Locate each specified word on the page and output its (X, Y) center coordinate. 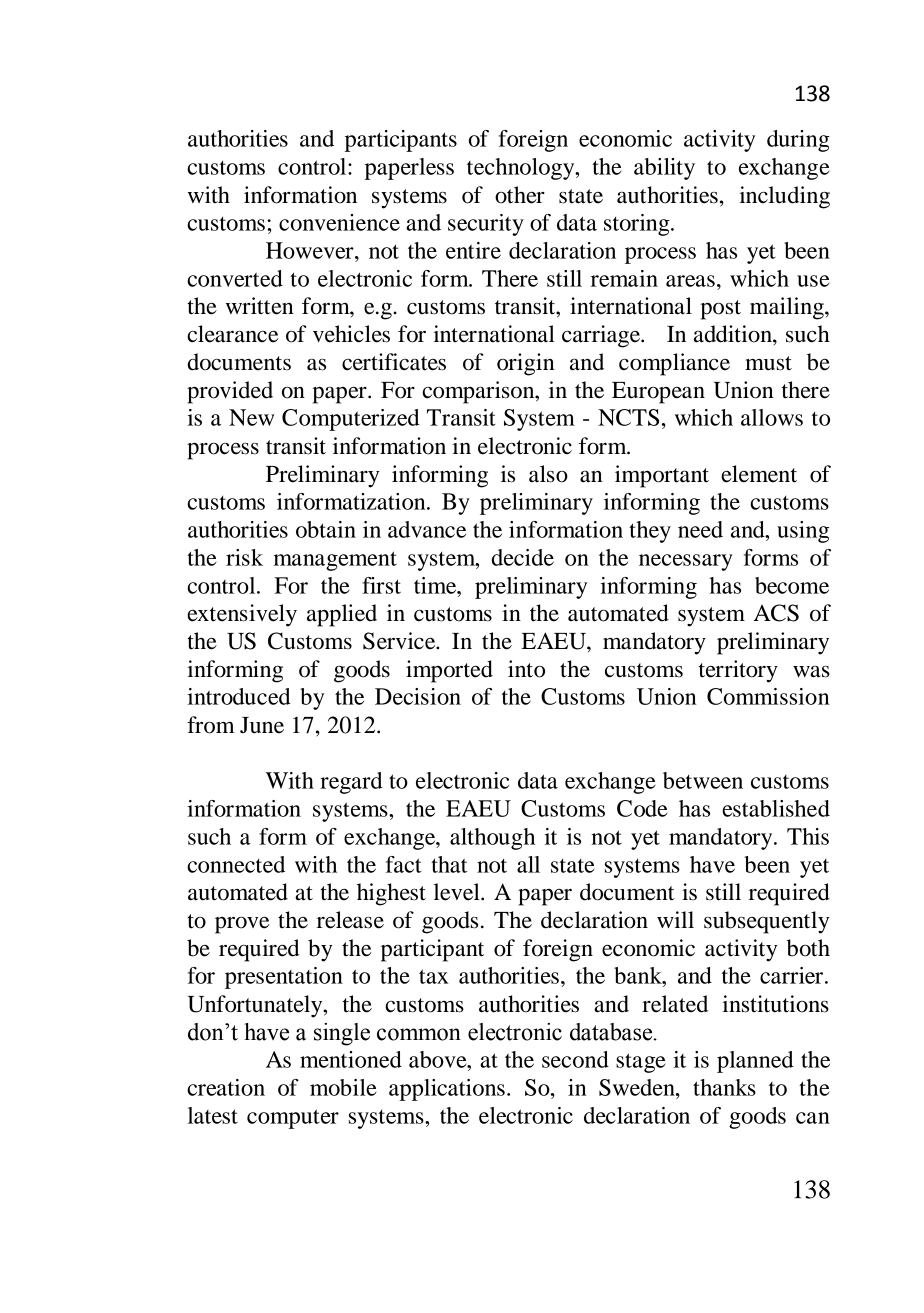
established (776, 808)
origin (526, 364)
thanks (724, 1087)
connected (236, 864)
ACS (776, 613)
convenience (339, 222)
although (492, 839)
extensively (242, 615)
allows (772, 417)
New (251, 417)
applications (447, 1090)
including (785, 197)
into (526, 669)
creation (226, 1087)
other (520, 195)
